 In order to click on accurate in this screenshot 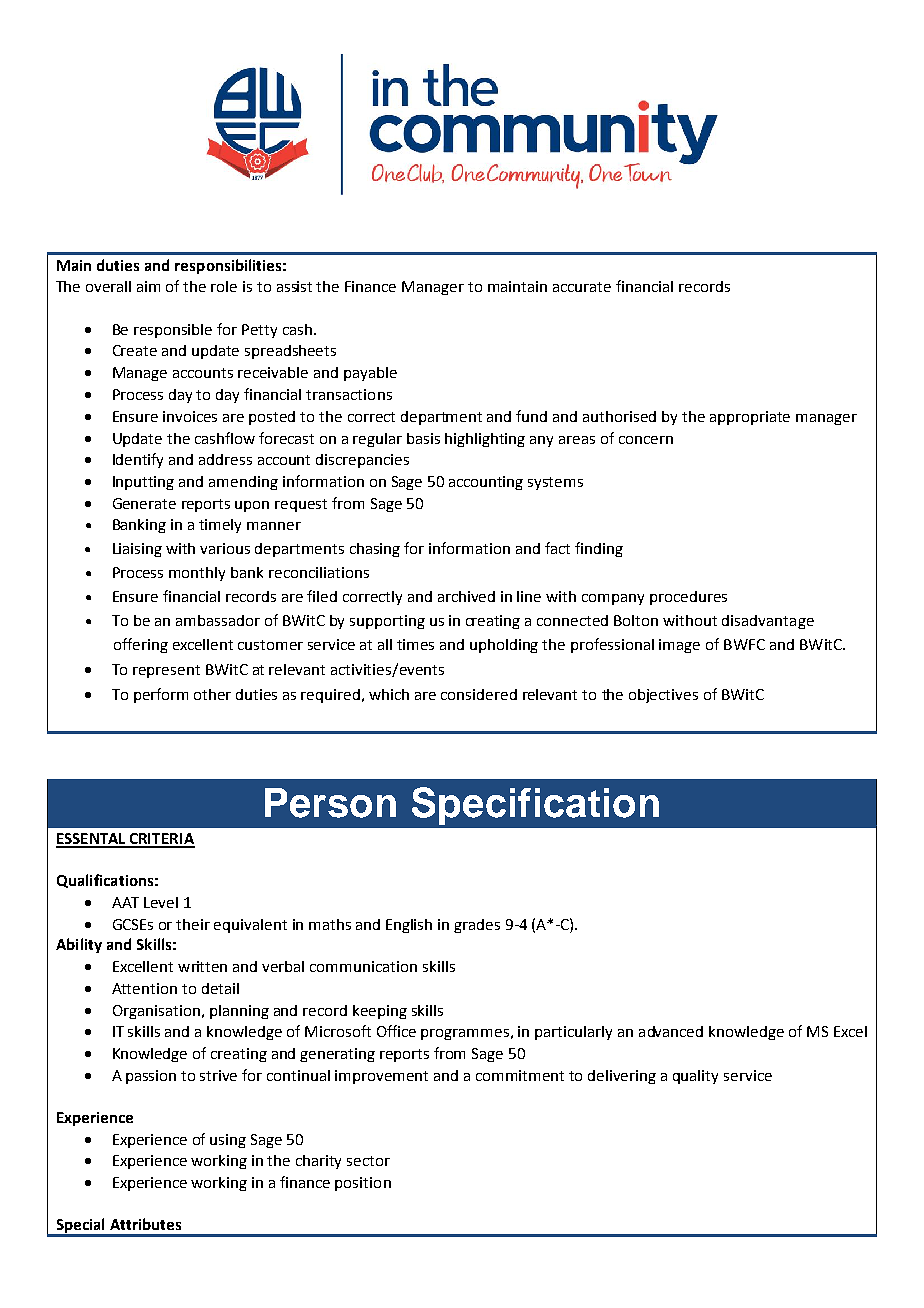, I will do `click(582, 287)`.
